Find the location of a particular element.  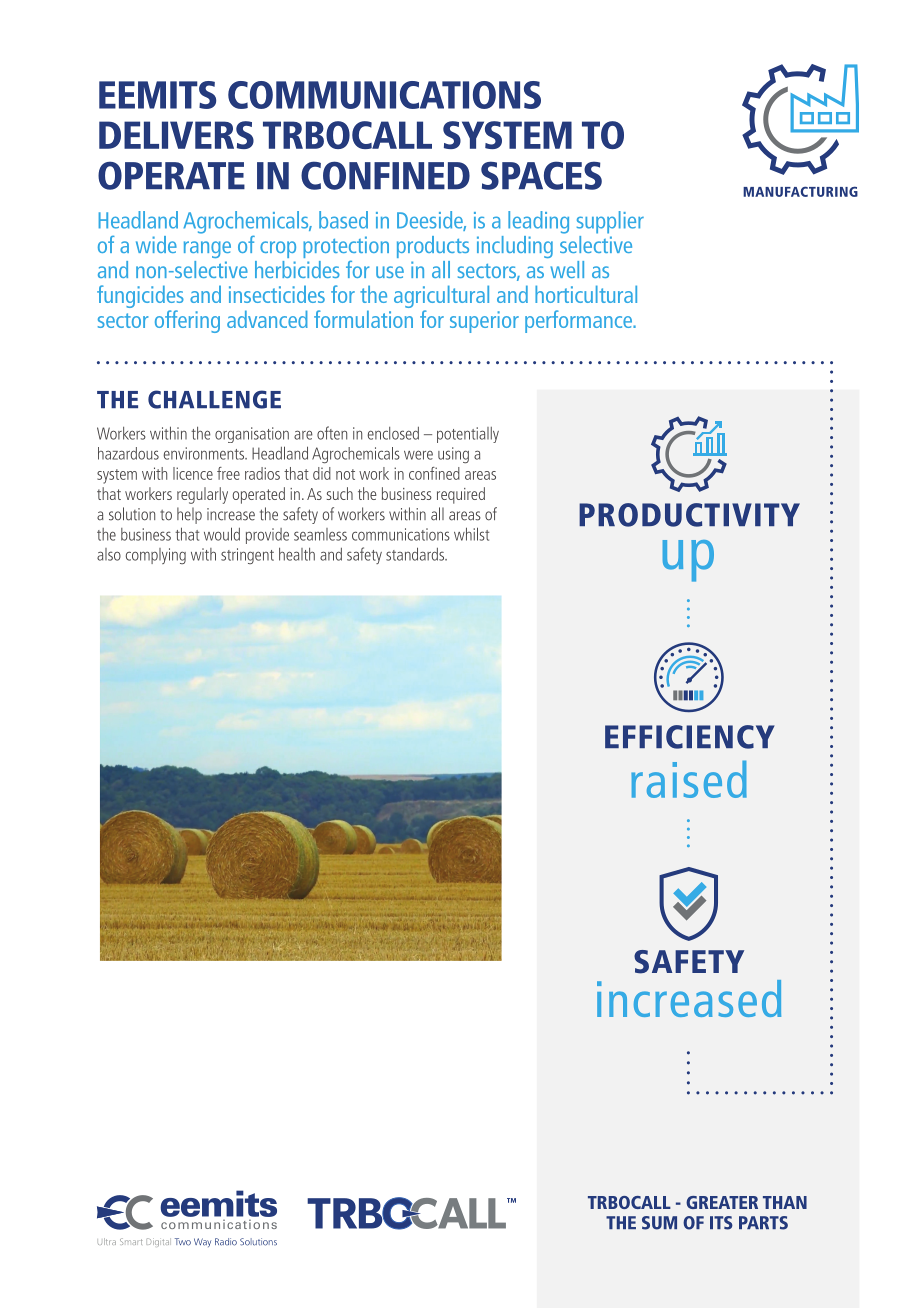

standards is located at coordinates (416, 554).
